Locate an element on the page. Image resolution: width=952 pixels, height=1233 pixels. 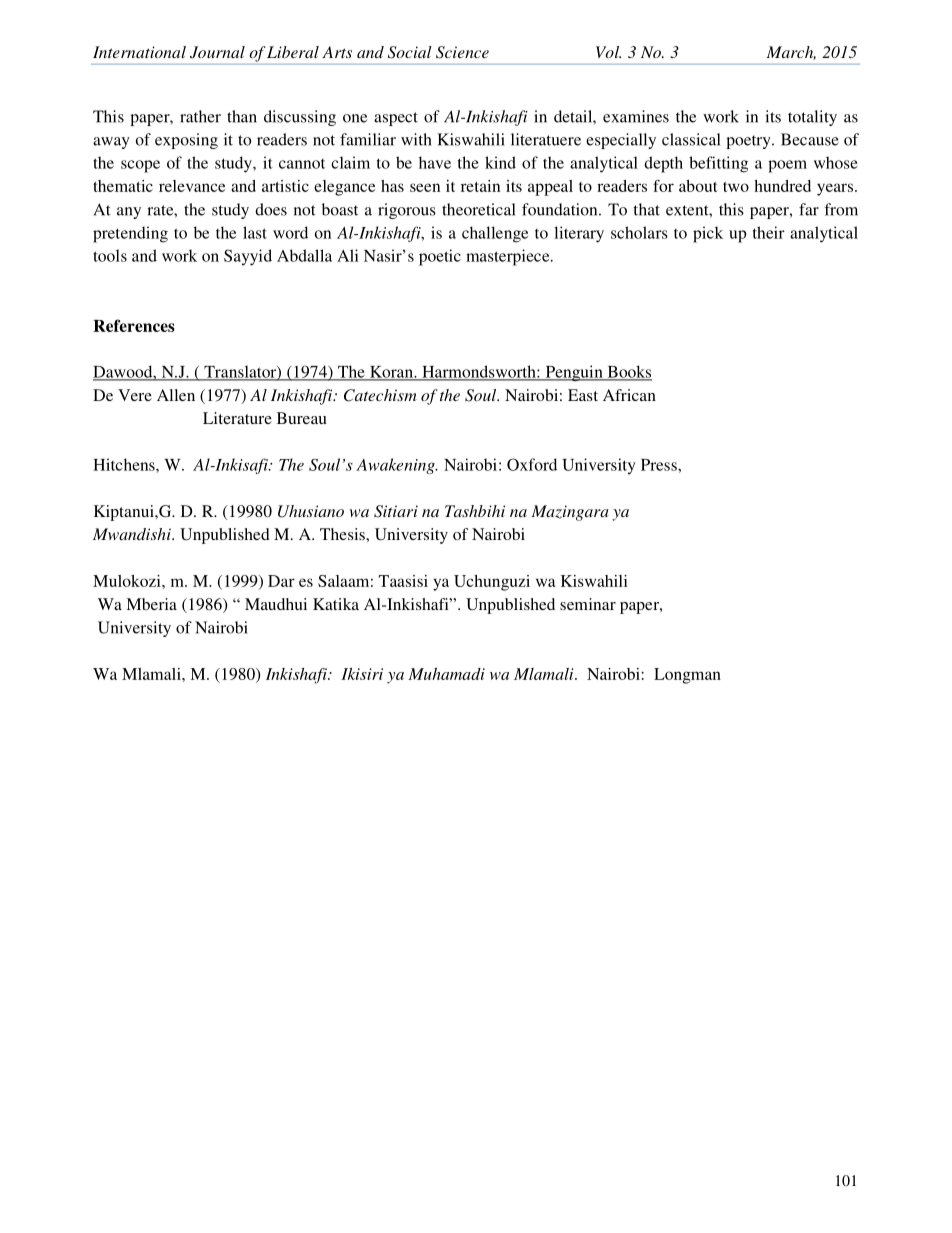
Dar is located at coordinates (281, 581).
